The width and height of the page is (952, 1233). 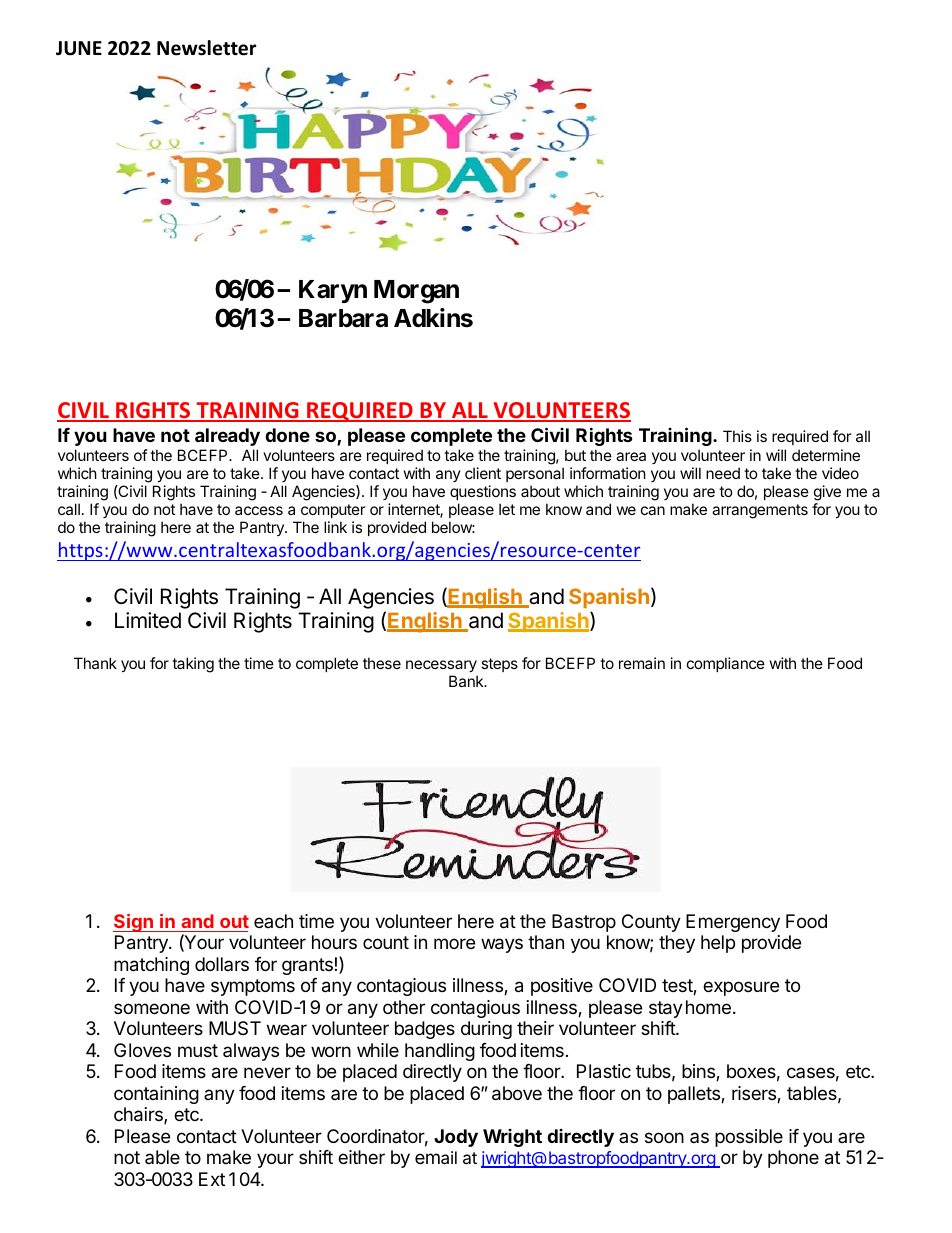 I want to click on more, so click(x=454, y=943).
